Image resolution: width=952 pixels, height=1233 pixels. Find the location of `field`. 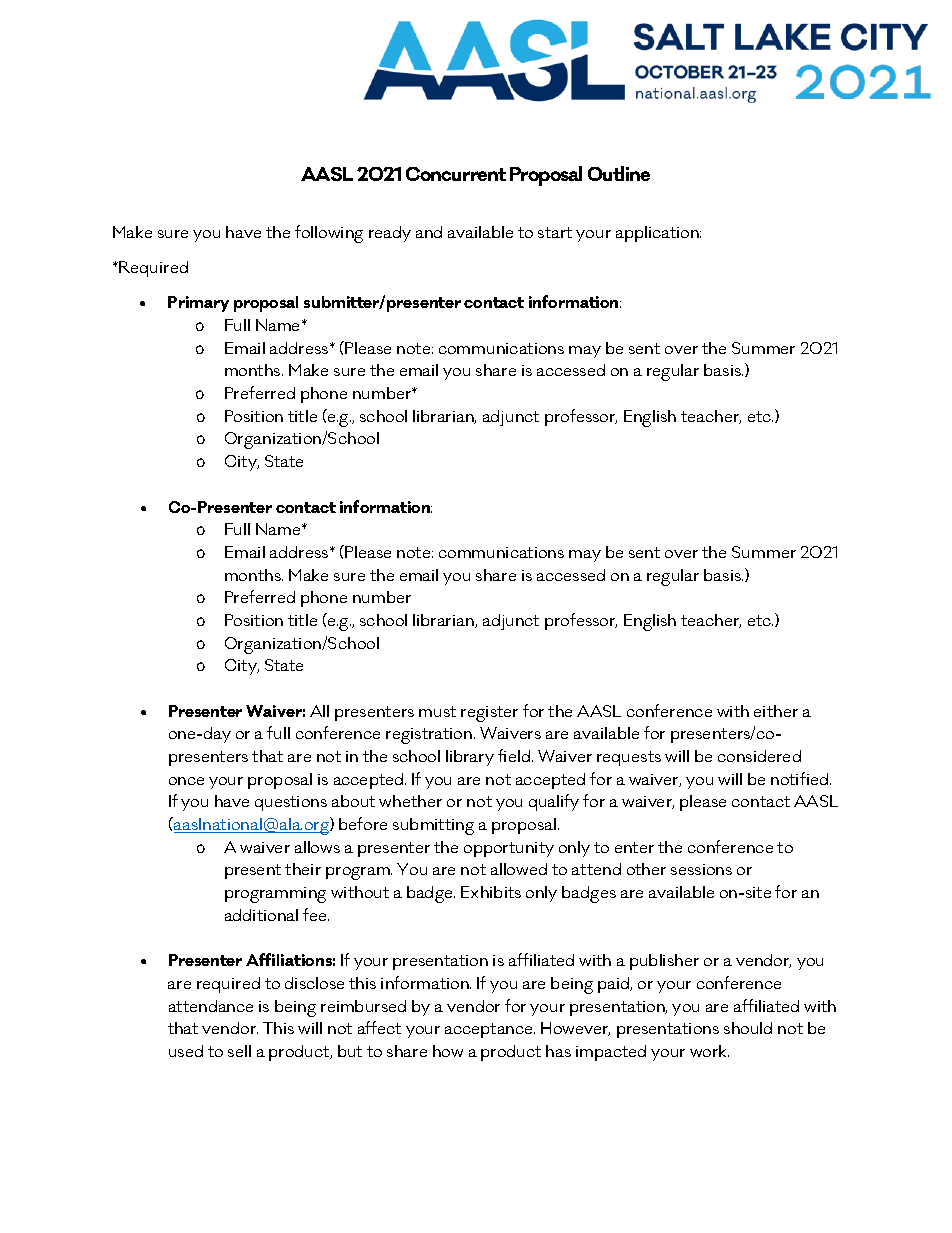

field is located at coordinates (514, 755).
